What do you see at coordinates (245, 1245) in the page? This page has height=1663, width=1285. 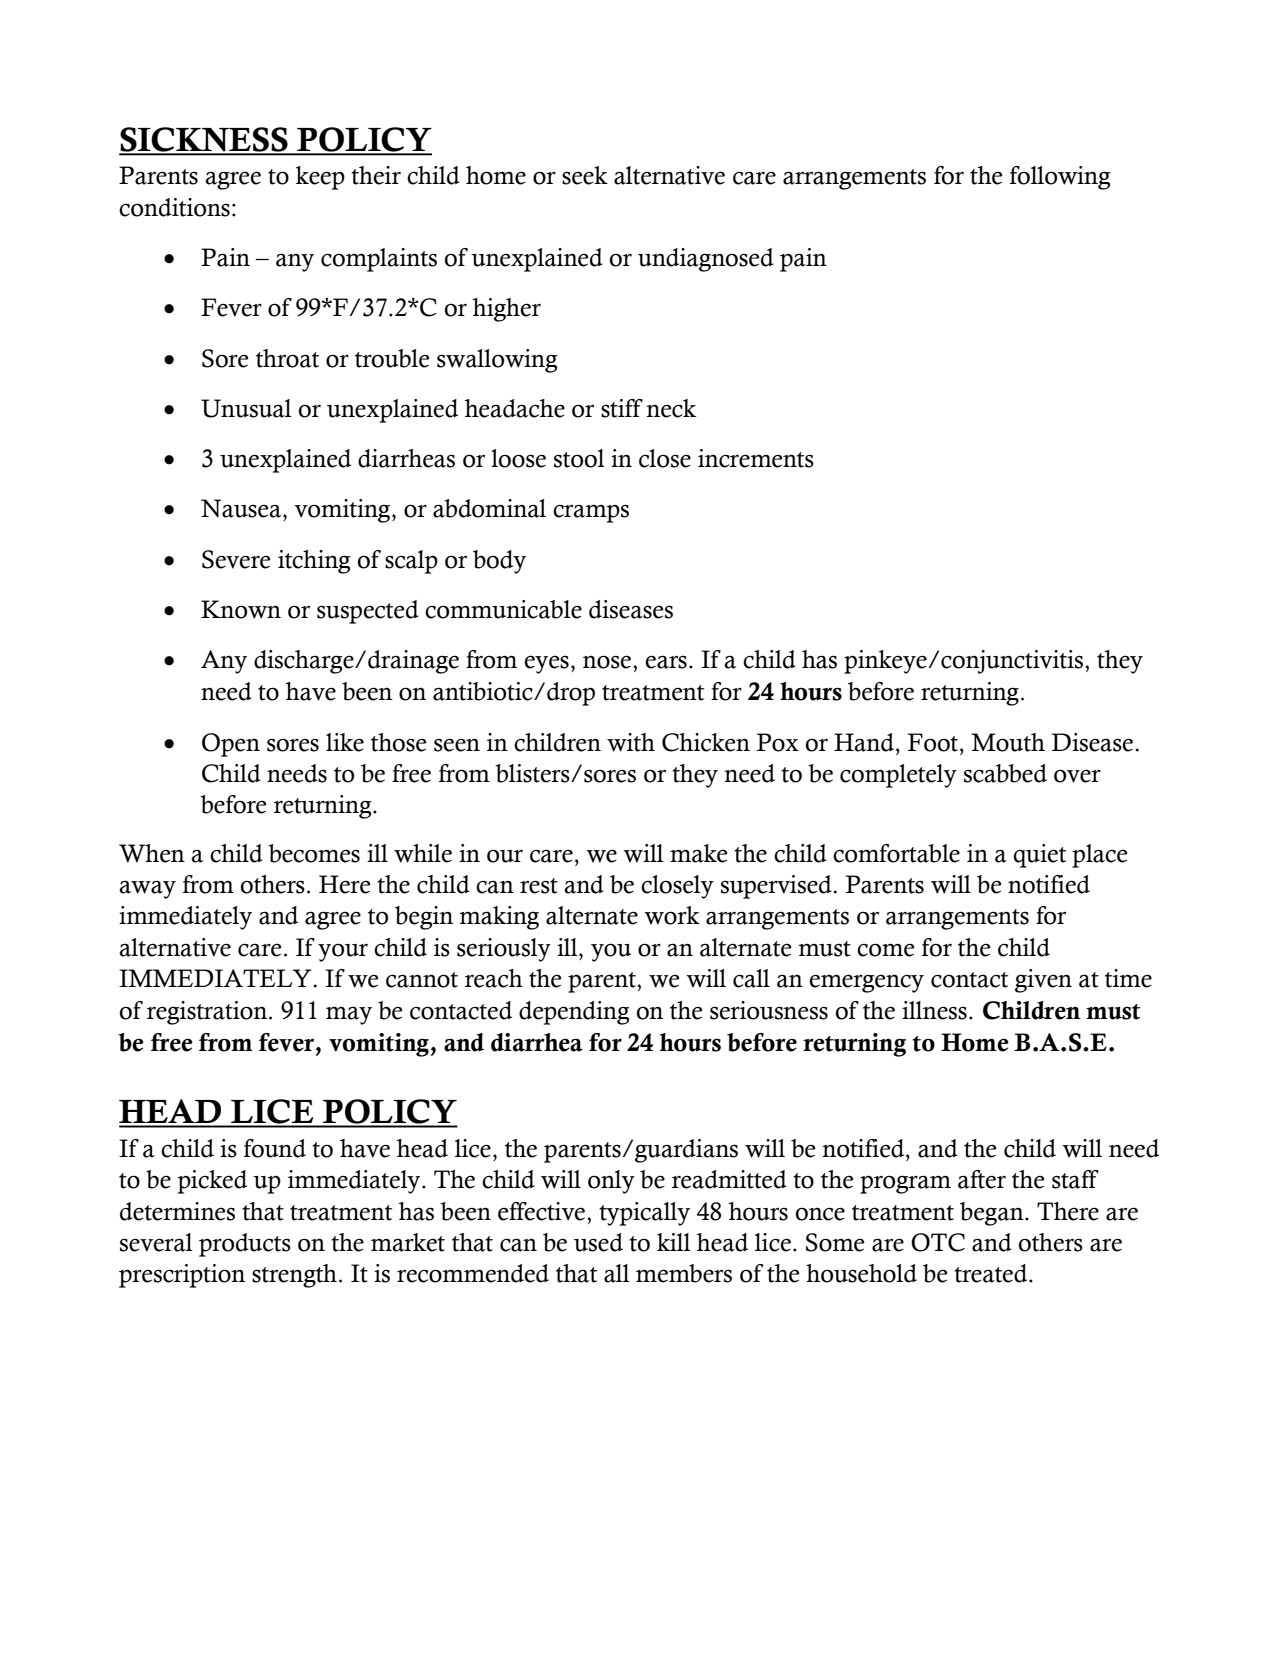 I see `products` at bounding box center [245, 1245].
